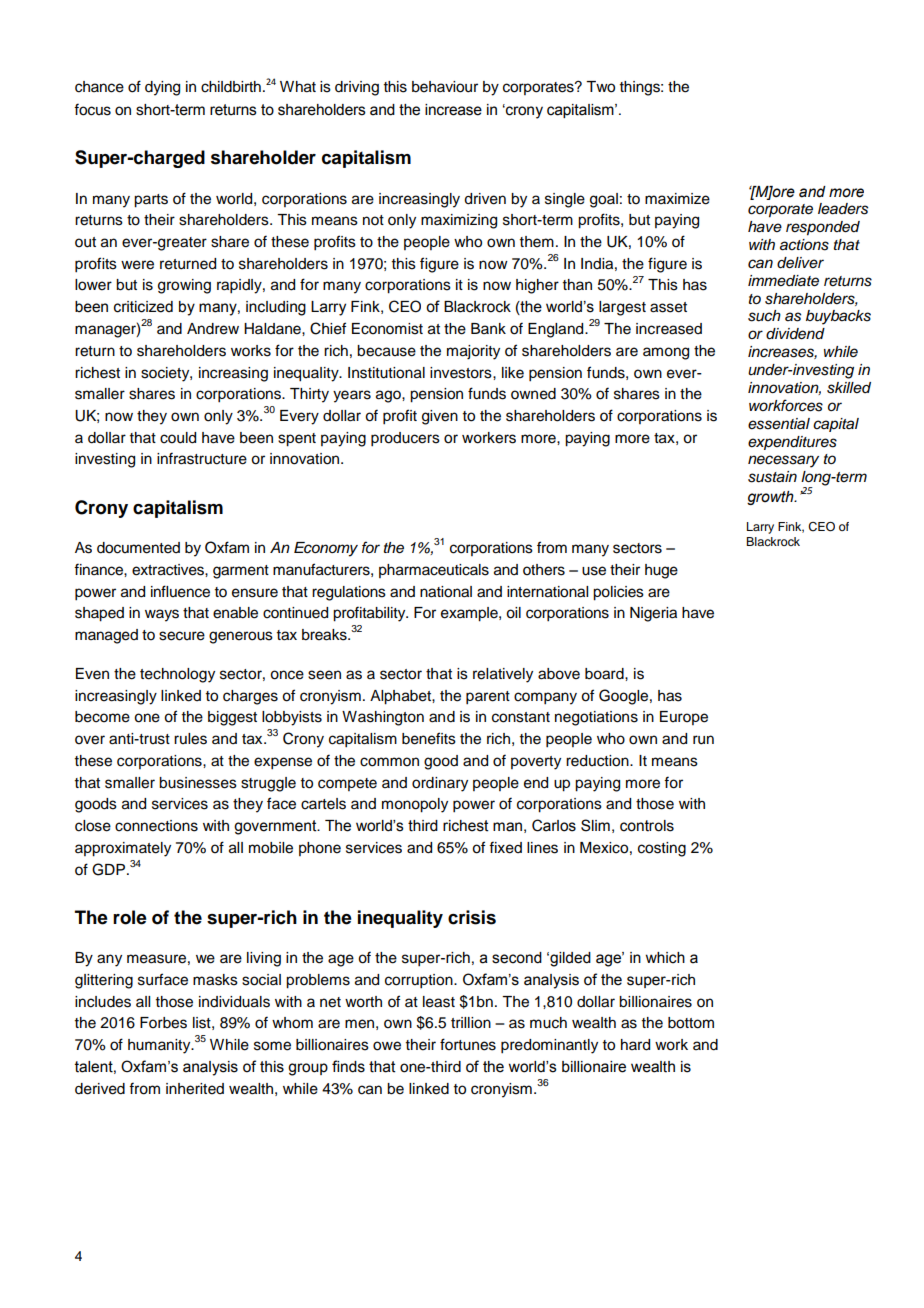 Image resolution: width=924 pixels, height=1308 pixels. What do you see at coordinates (445, 87) in the screenshot?
I see `behaviour` at bounding box center [445, 87].
